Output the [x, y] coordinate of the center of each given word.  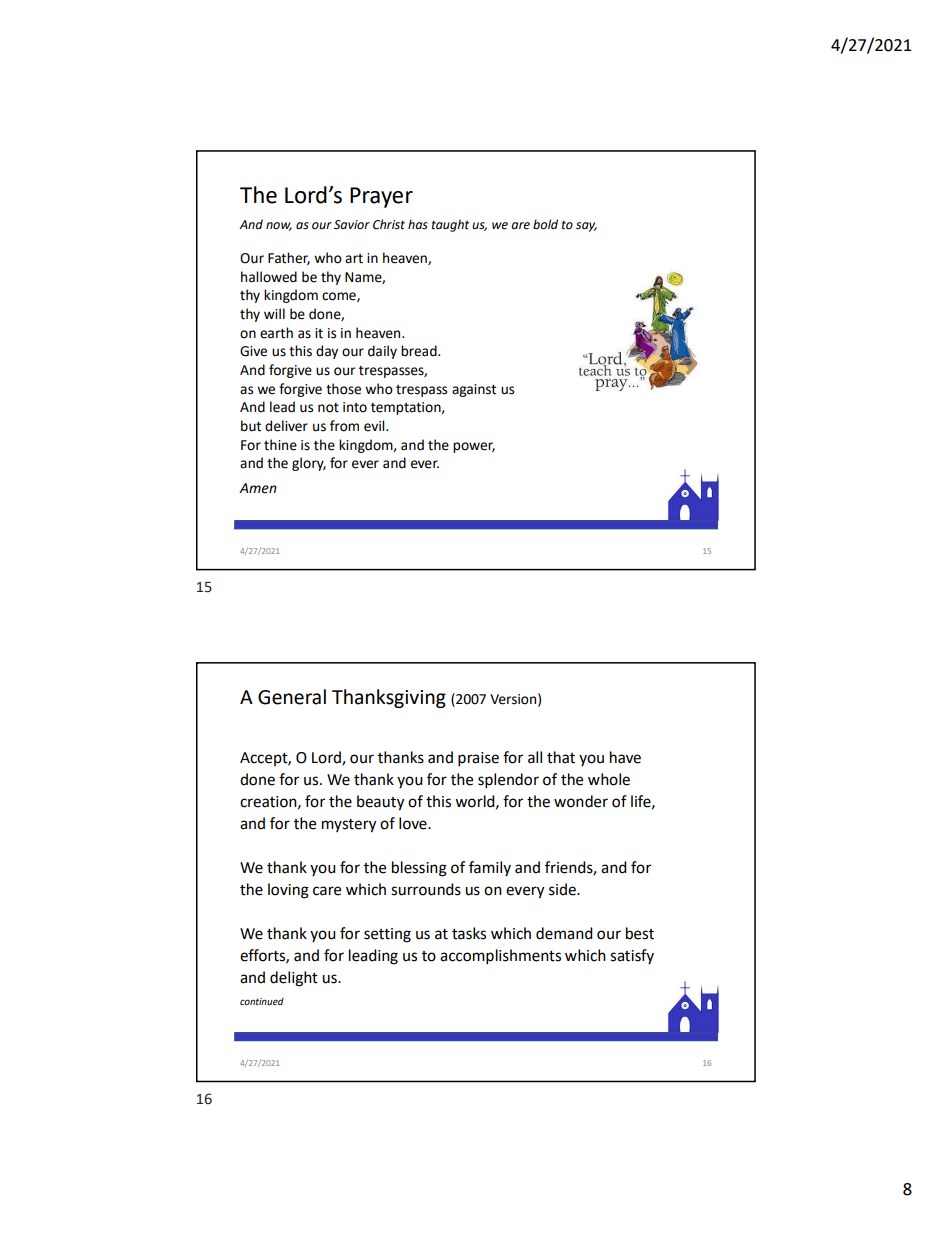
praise [478, 759]
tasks [469, 933]
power [474, 447]
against [474, 390]
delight [294, 979]
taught [450, 225]
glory [309, 464]
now [279, 226]
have [625, 757]
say [586, 227]
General [292, 697]
